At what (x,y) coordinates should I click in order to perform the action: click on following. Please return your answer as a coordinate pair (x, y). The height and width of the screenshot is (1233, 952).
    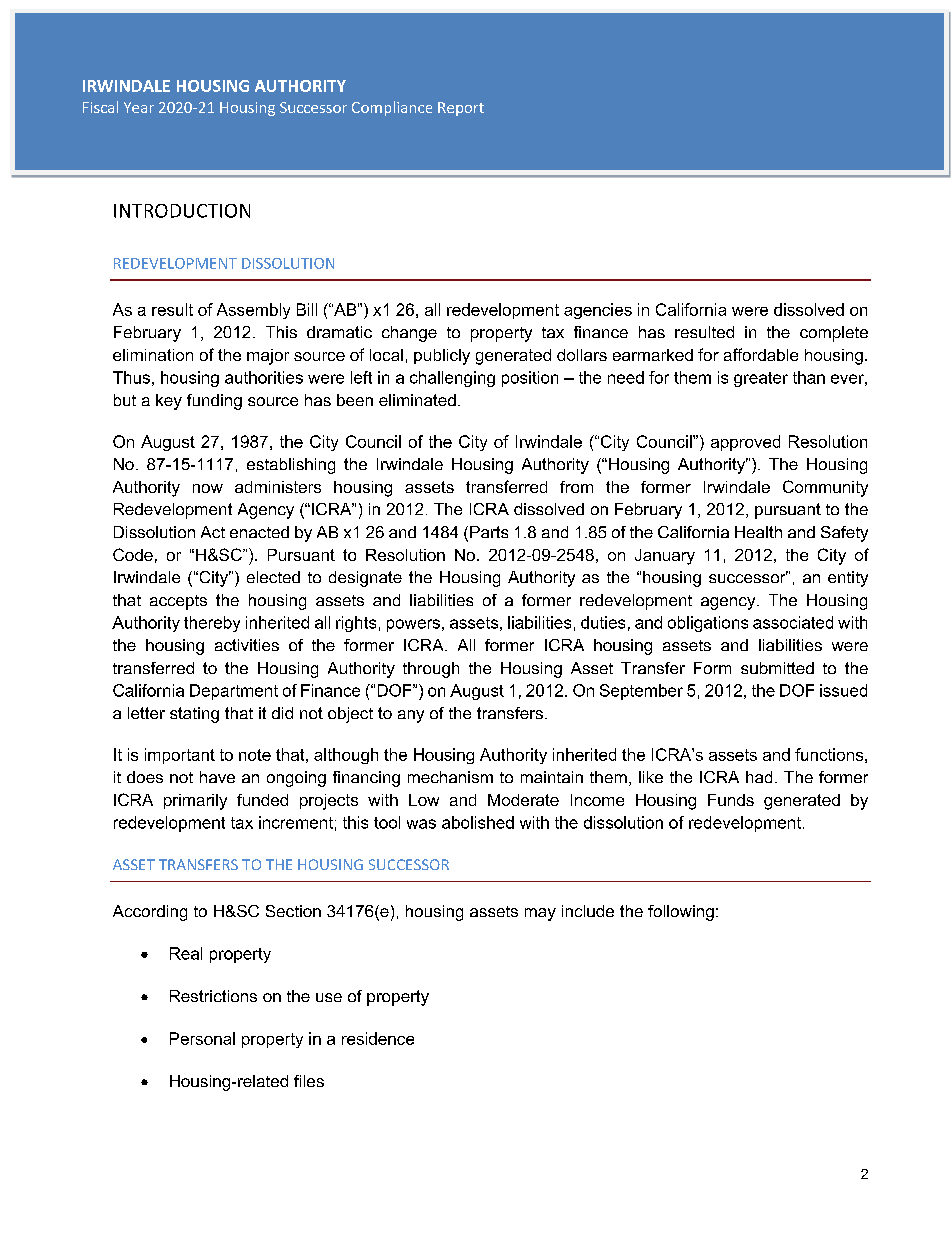
    Looking at the image, I should click on (681, 913).
